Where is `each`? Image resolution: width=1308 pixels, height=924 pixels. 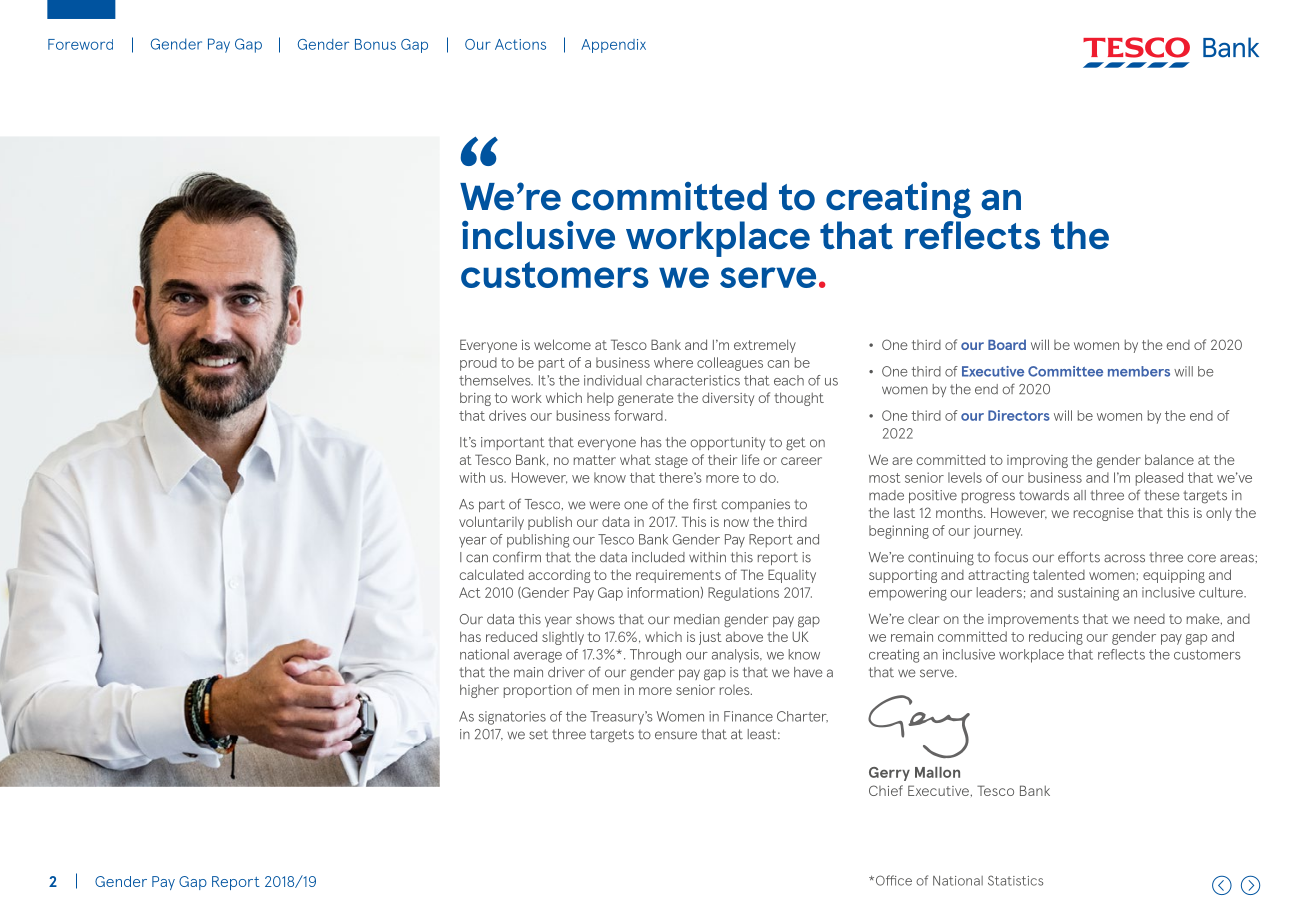 each is located at coordinates (789, 380).
